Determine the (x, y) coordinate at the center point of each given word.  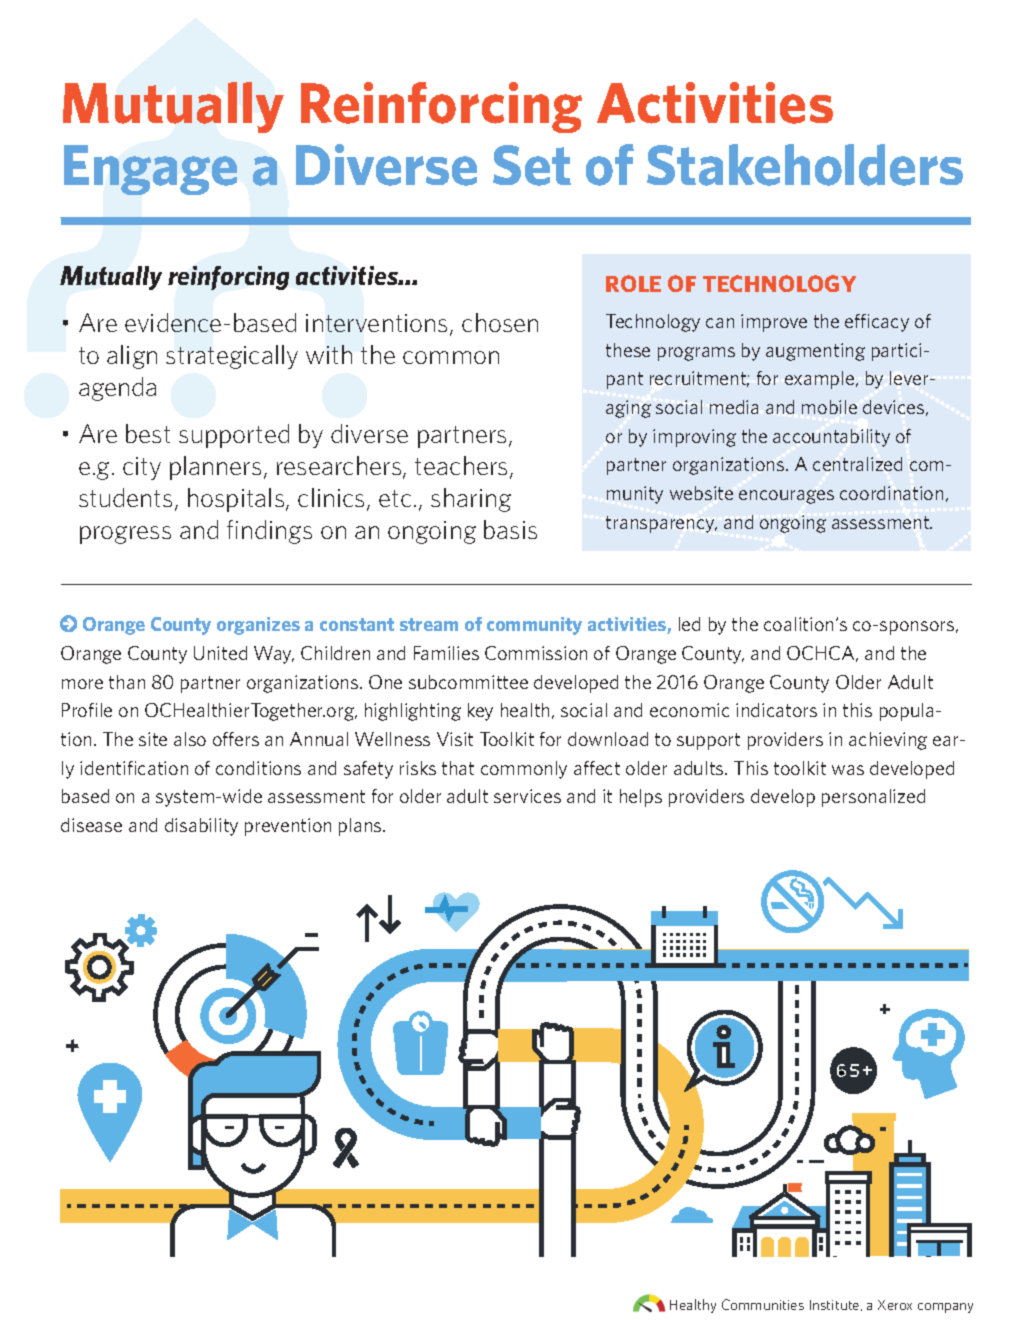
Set (532, 165)
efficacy (877, 323)
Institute (836, 1305)
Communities (763, 1304)
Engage (150, 170)
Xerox (895, 1305)
